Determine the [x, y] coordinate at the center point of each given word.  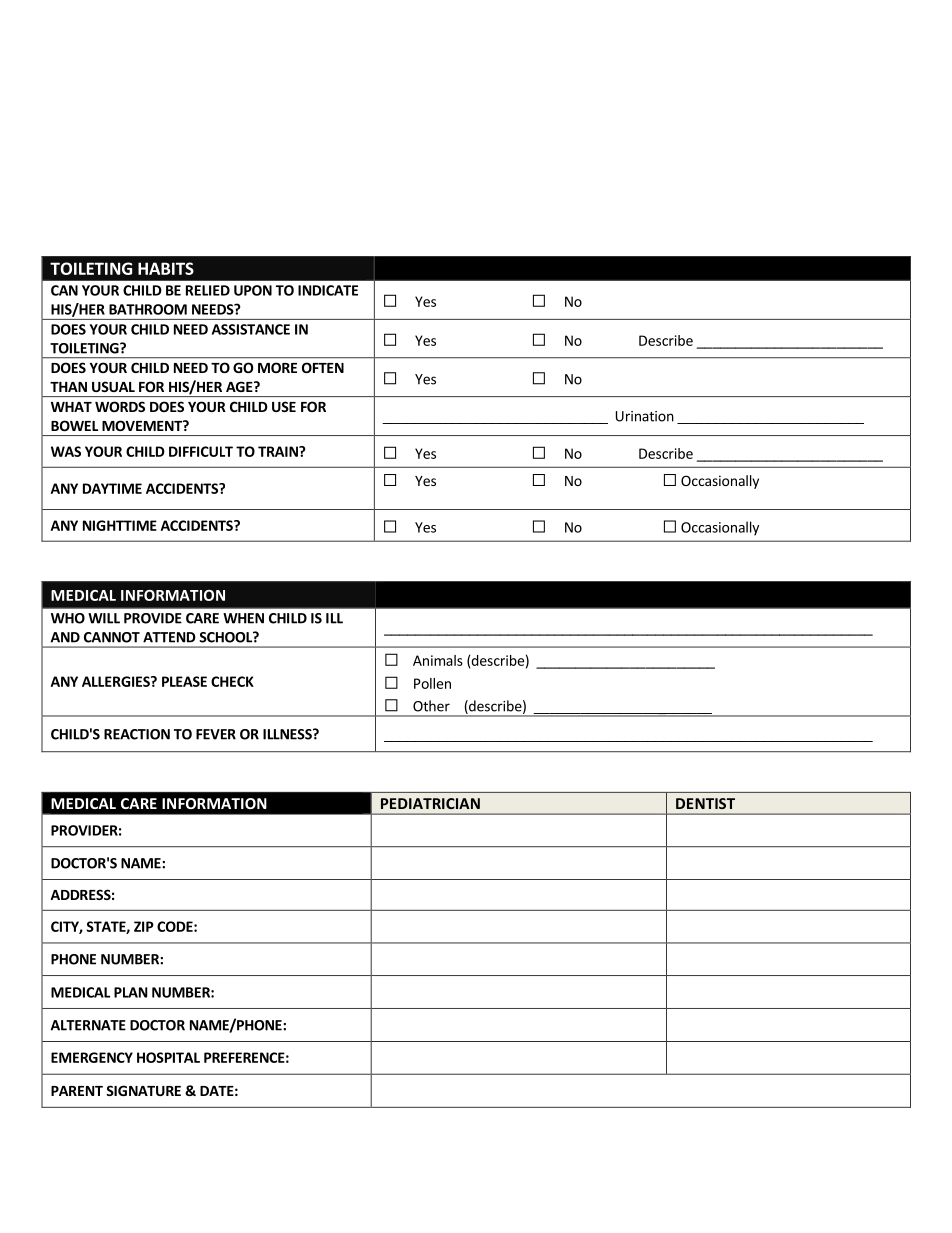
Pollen [432, 683]
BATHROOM [148, 309]
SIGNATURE [143, 1090]
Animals [438, 660]
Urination [645, 416]
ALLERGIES [117, 681]
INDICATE [328, 290]
